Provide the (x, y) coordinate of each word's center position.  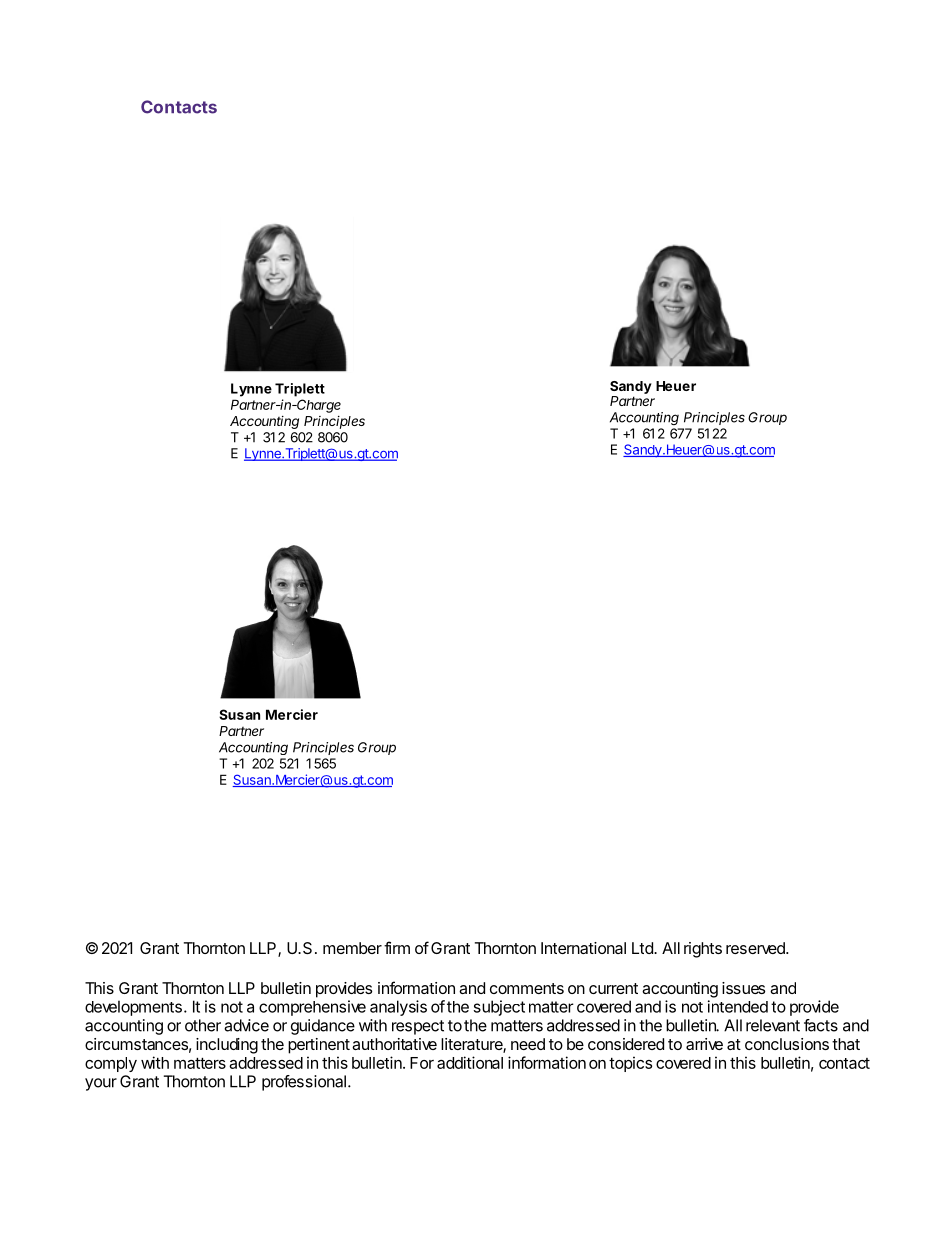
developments (133, 1008)
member (352, 948)
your (101, 1084)
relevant (773, 1025)
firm (397, 947)
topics (630, 1064)
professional (304, 1083)
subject (499, 1008)
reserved (756, 948)
